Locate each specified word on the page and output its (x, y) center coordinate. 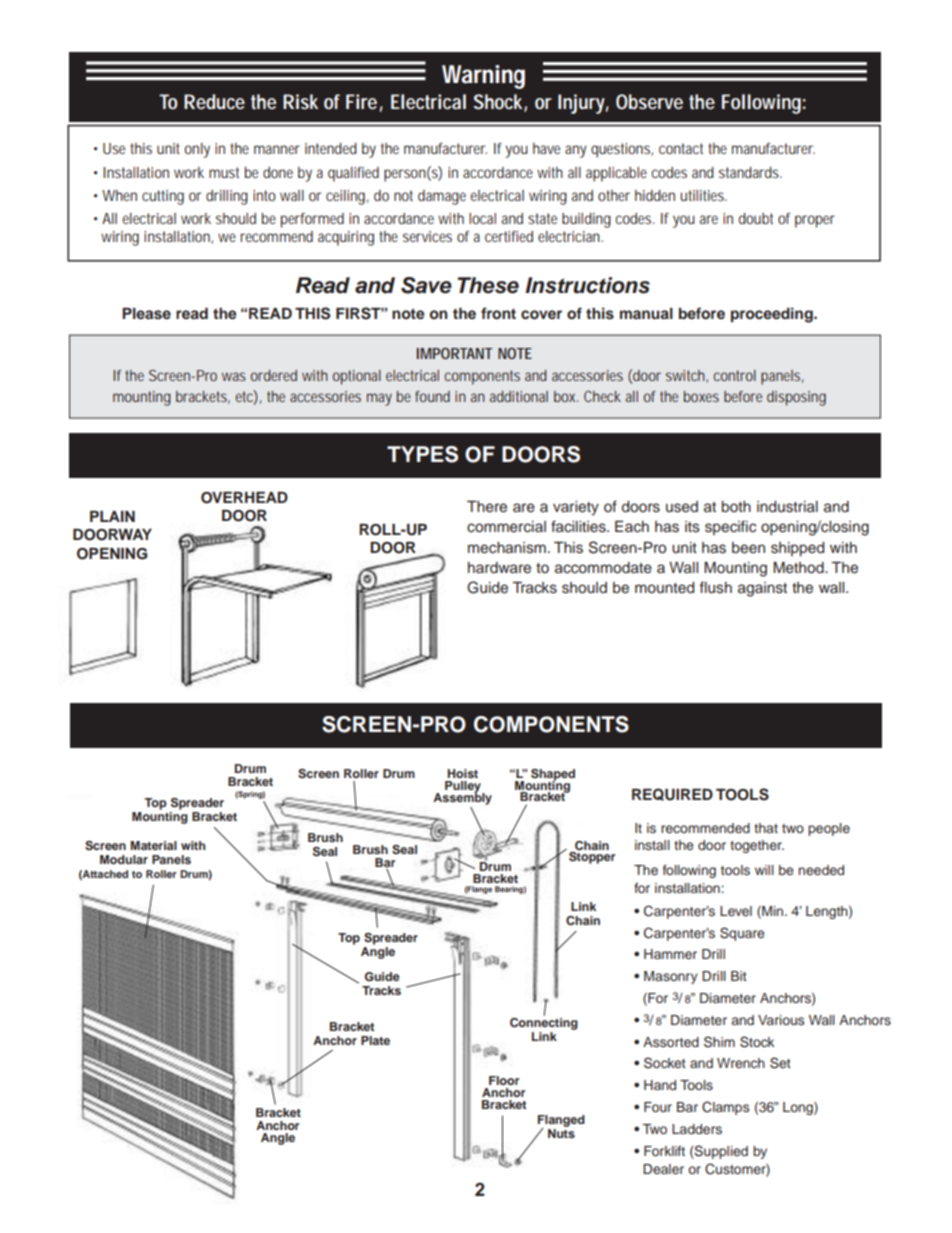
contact (681, 148)
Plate (375, 1040)
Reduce (214, 101)
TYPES (422, 454)
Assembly (462, 797)
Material (153, 845)
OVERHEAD (244, 498)
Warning (483, 77)
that (766, 828)
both (736, 506)
